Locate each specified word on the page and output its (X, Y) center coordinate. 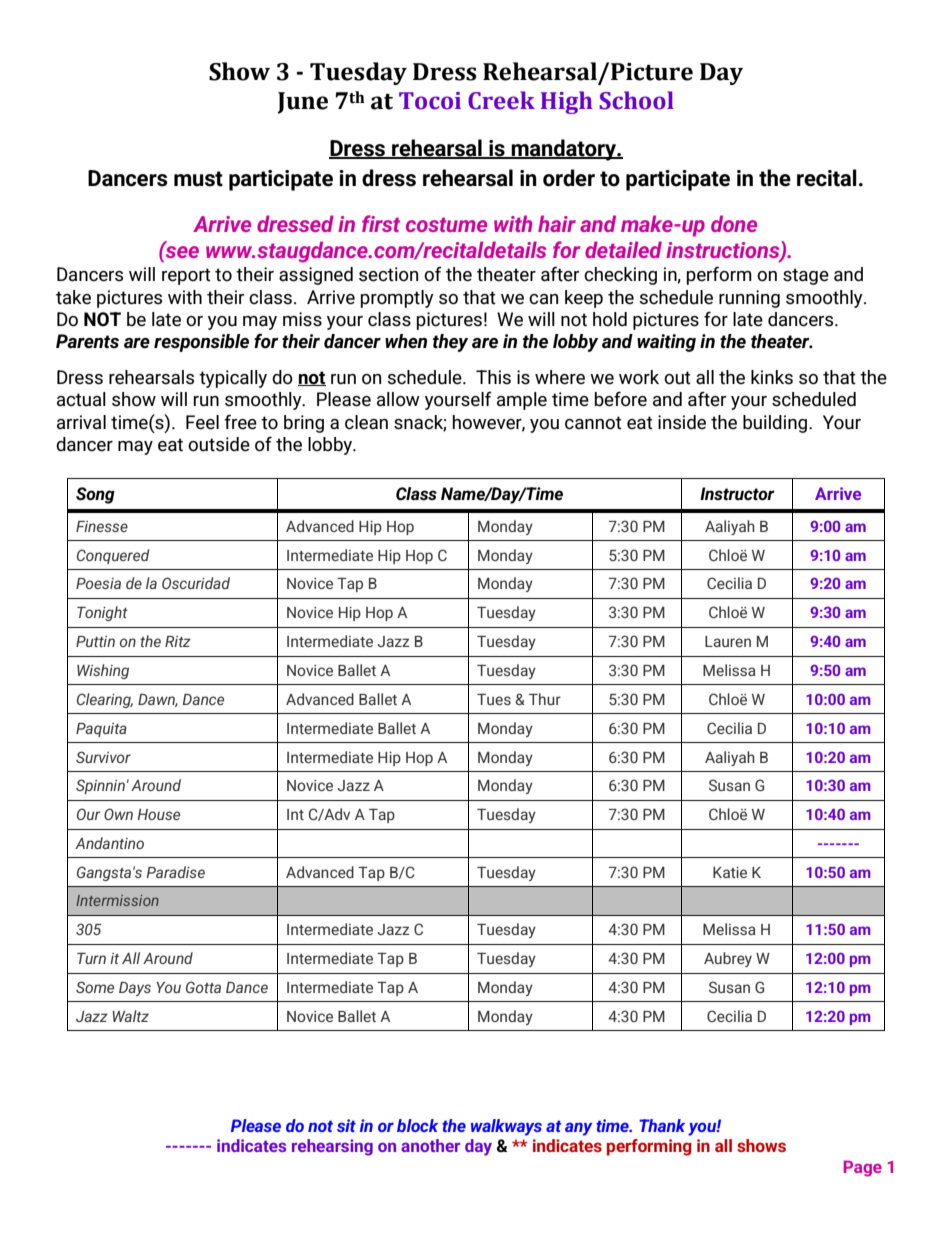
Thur (545, 699)
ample (522, 401)
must (198, 179)
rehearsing (332, 1147)
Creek (501, 100)
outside (219, 444)
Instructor (737, 494)
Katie (730, 872)
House (159, 814)
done (734, 223)
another (430, 1145)
